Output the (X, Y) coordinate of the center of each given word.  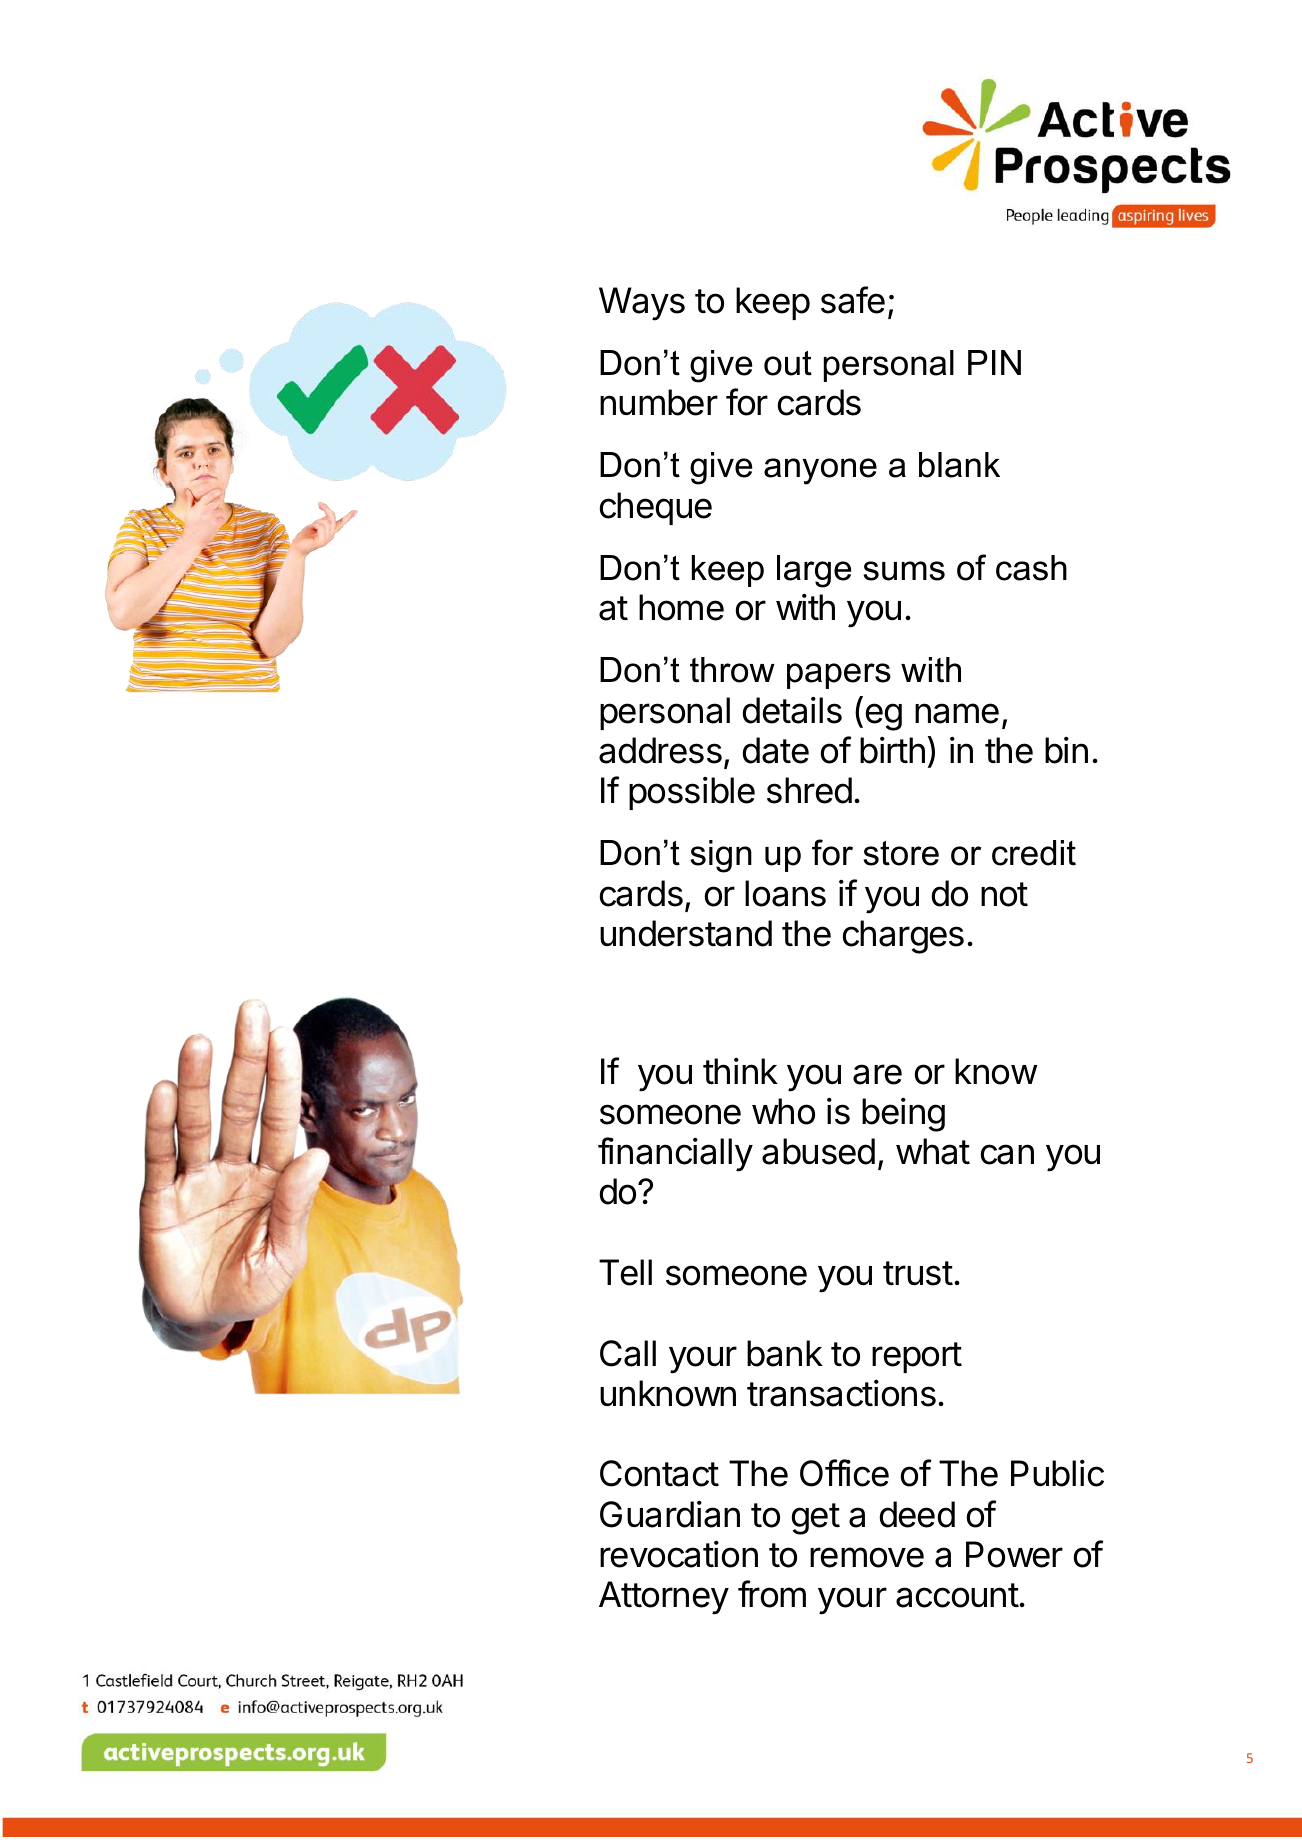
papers (839, 676)
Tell (625, 1272)
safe (853, 300)
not (1004, 894)
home (681, 607)
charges (903, 937)
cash (1031, 568)
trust (918, 1273)
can (1007, 1154)
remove (867, 1557)
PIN (994, 362)
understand (686, 933)
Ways (642, 304)
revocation (679, 1554)
